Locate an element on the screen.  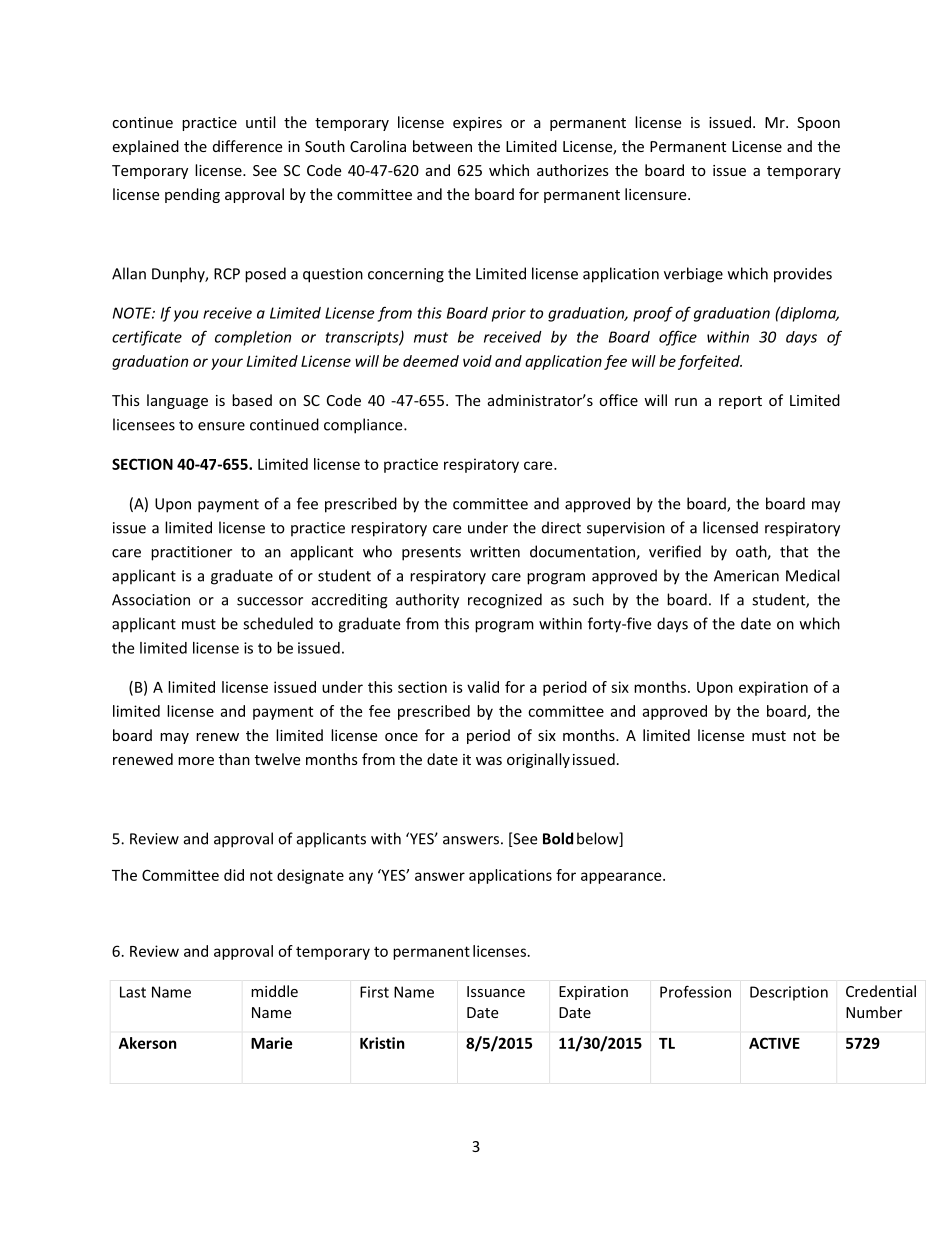
your is located at coordinates (227, 364).
